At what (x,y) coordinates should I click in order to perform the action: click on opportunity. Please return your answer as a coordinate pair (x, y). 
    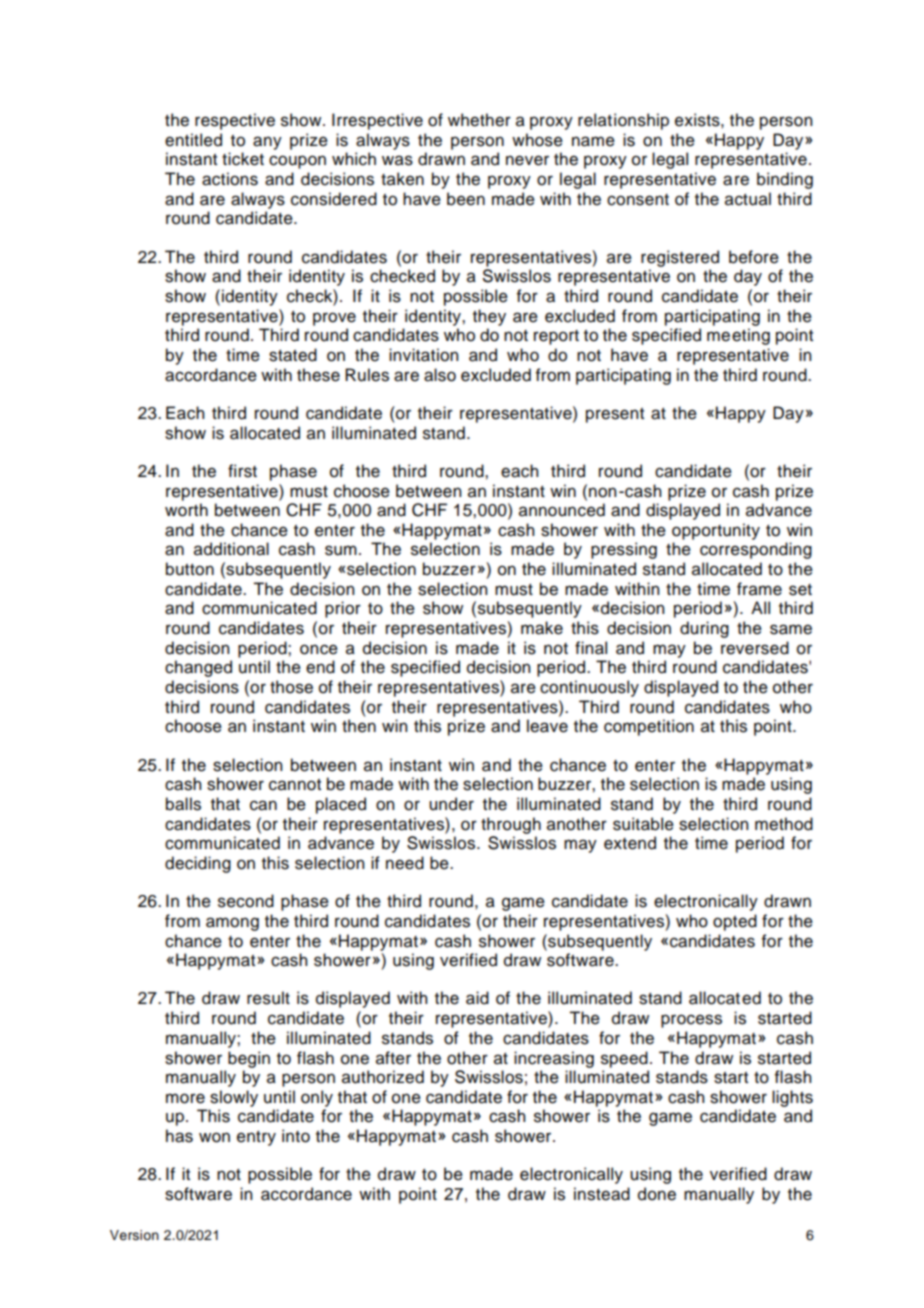
    Looking at the image, I should click on (716, 531).
